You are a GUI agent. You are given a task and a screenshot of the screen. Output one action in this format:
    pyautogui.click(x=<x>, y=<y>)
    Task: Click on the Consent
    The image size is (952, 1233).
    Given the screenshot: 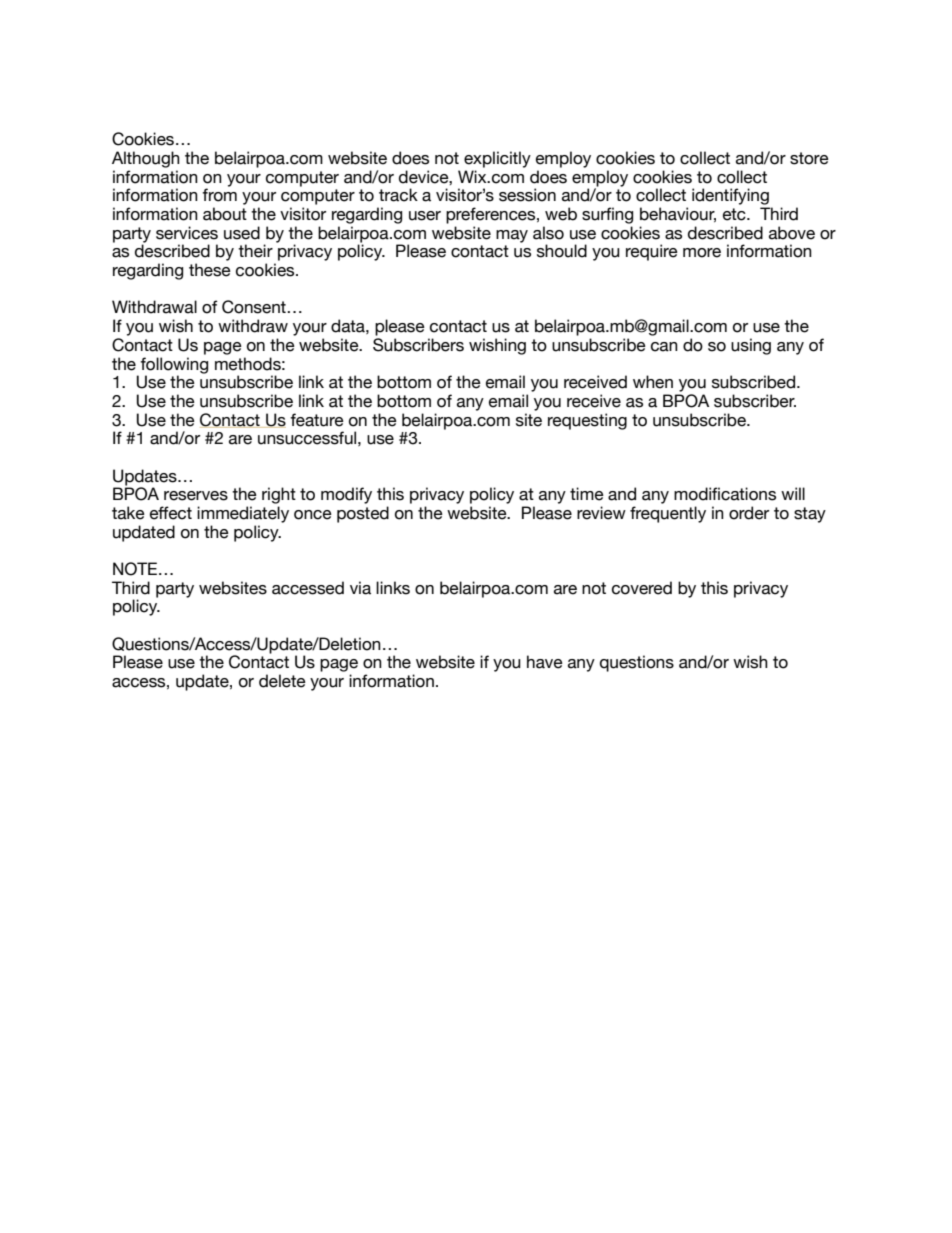 What is the action you would take?
    pyautogui.click(x=255, y=307)
